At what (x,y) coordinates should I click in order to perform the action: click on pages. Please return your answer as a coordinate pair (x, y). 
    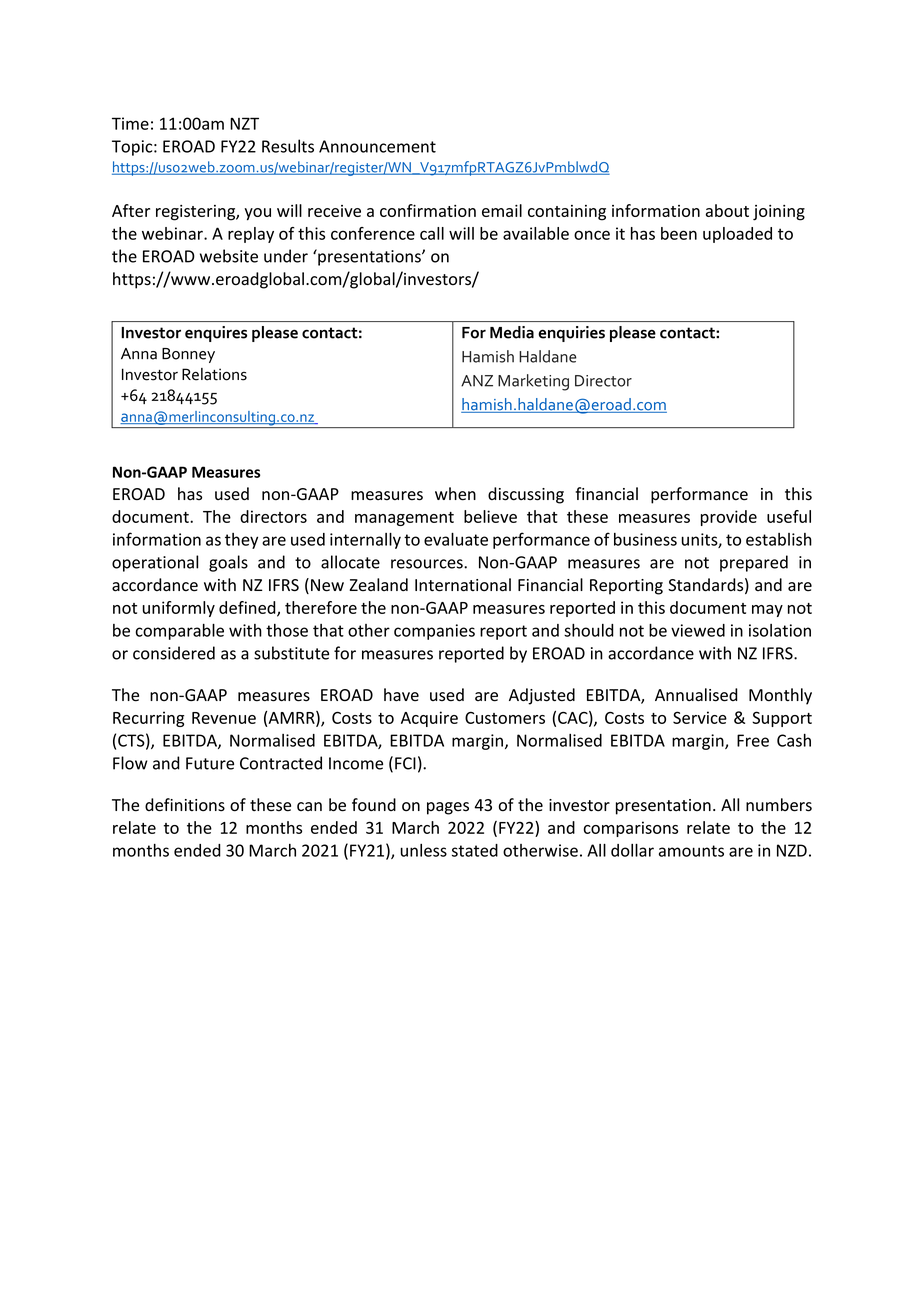
    Looking at the image, I should click on (448, 808).
